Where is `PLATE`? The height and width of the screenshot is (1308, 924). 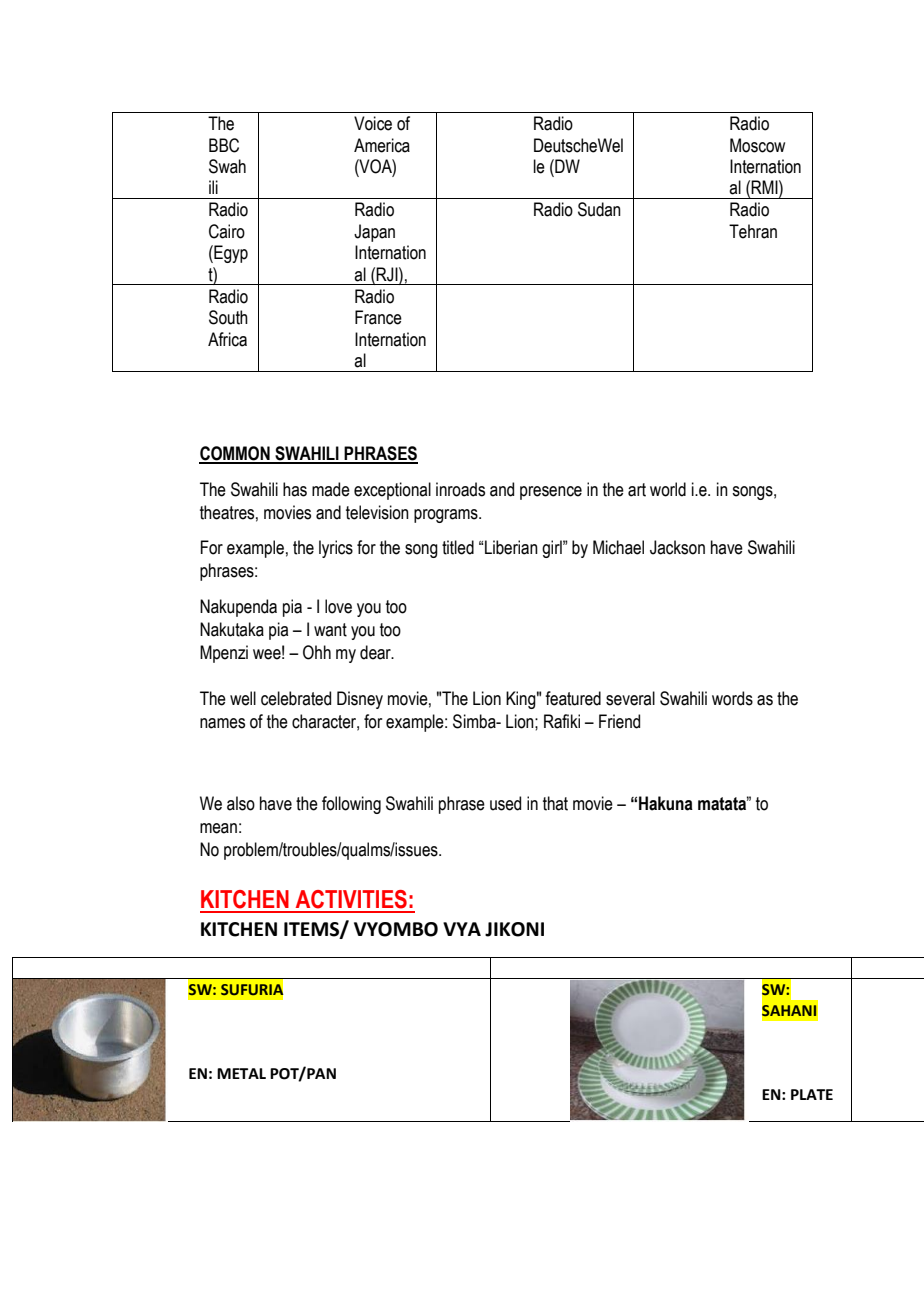
PLATE is located at coordinates (812, 1094).
